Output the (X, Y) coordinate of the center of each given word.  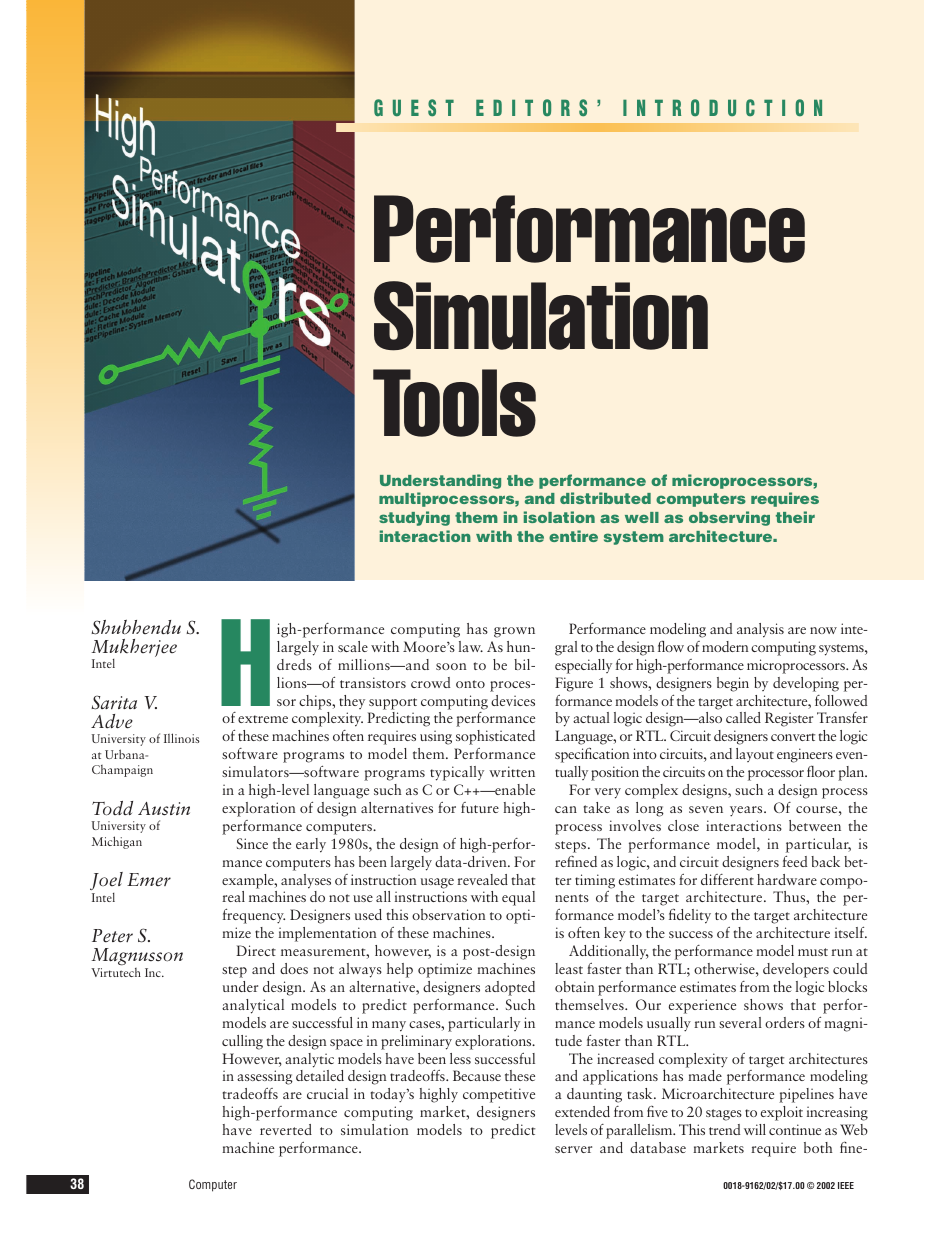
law (471, 646)
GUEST (414, 108)
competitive (499, 1095)
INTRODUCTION (722, 107)
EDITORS (531, 108)
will (755, 1129)
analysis (760, 630)
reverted (286, 1129)
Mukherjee (134, 649)
